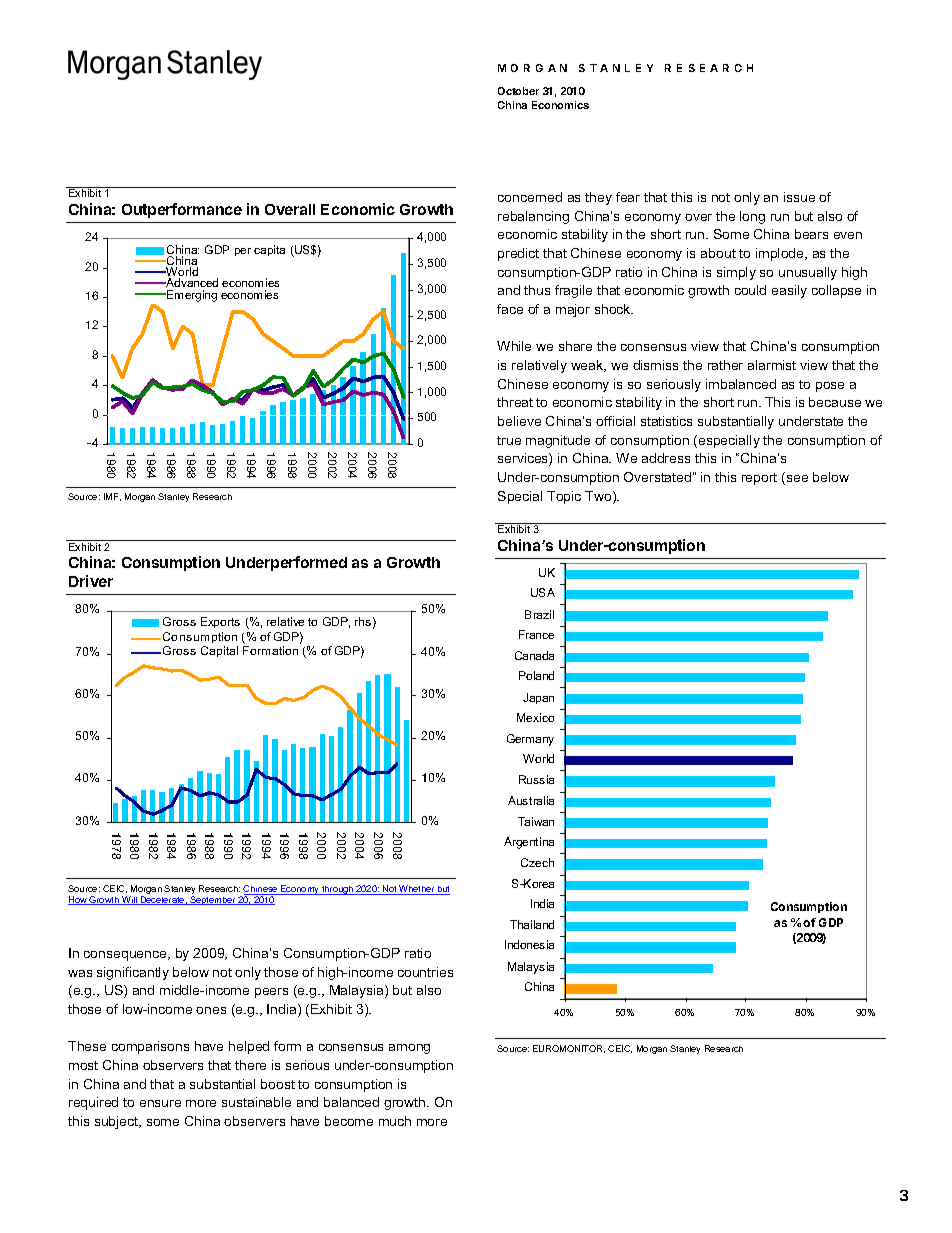  What do you see at coordinates (530, 197) in the image?
I see `concerned` at bounding box center [530, 197].
